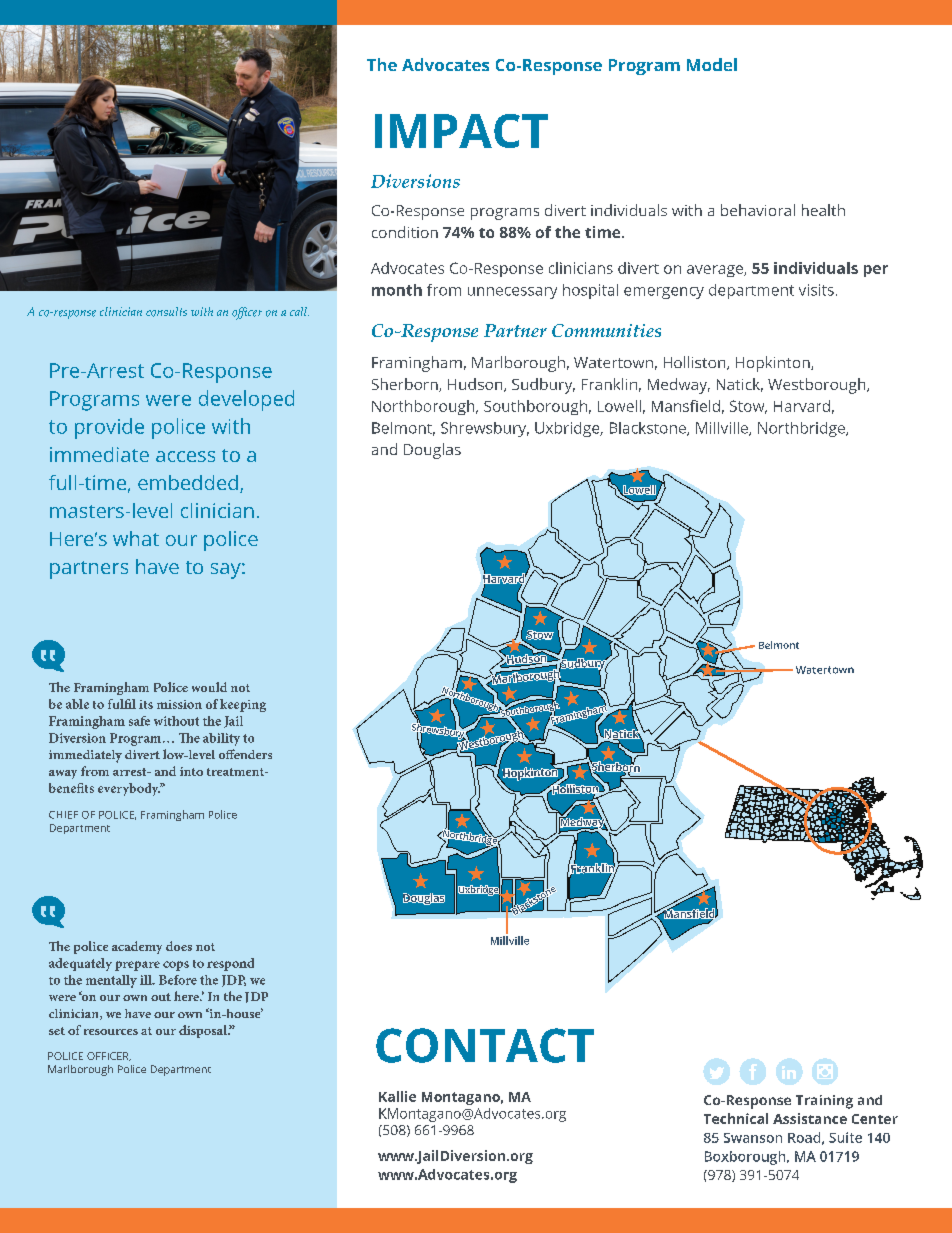 This document has width=952, height=1233. What do you see at coordinates (712, 64) in the document?
I see `Model` at bounding box center [712, 64].
